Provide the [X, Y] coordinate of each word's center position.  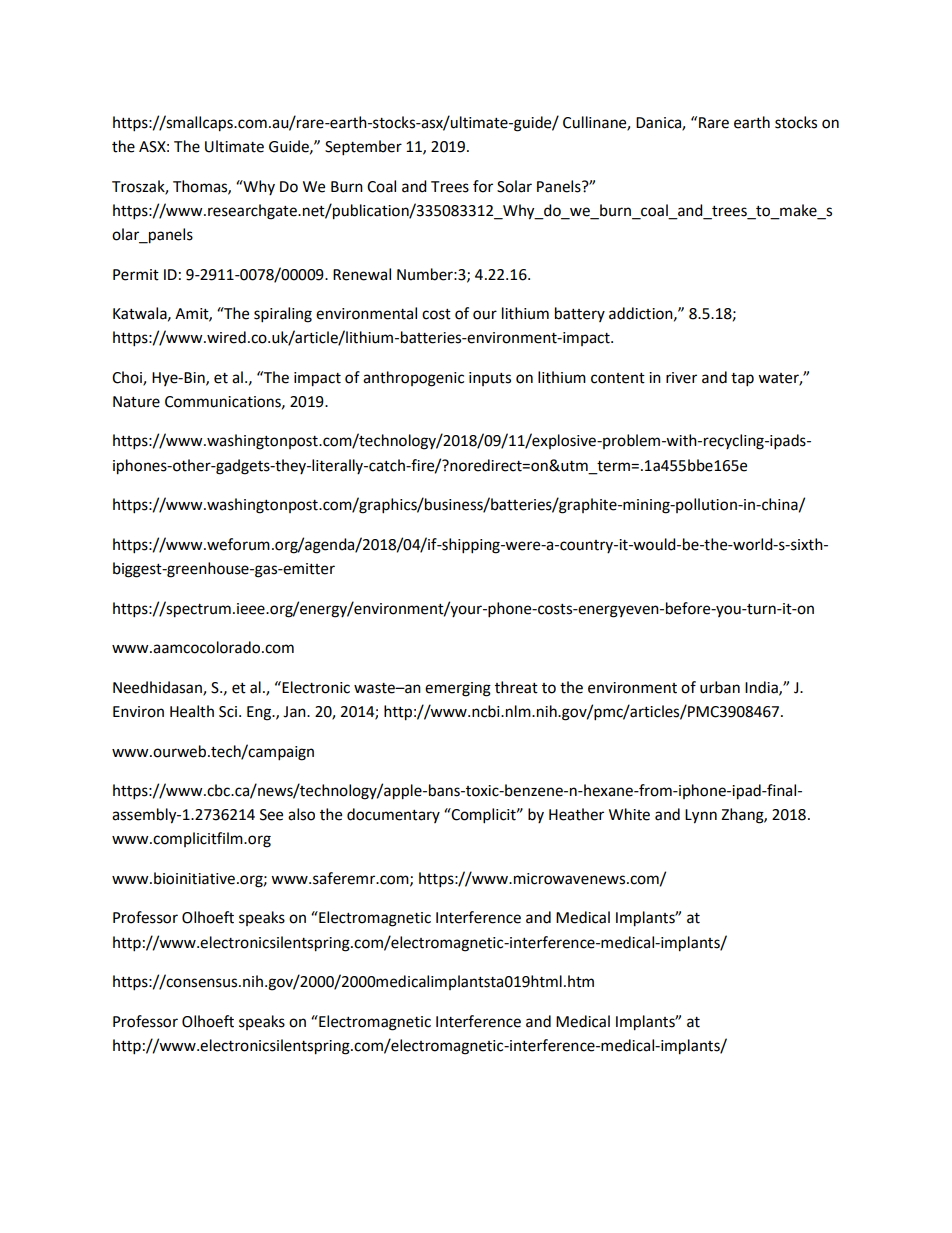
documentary [393, 815]
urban [720, 687]
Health [192, 711]
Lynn [701, 816]
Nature [136, 402]
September [363, 148]
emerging [458, 689]
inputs [490, 379]
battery [580, 314]
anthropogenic [413, 379]
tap [742, 380]
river [681, 378]
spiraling [283, 315]
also [301, 814]
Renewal [362, 274]
